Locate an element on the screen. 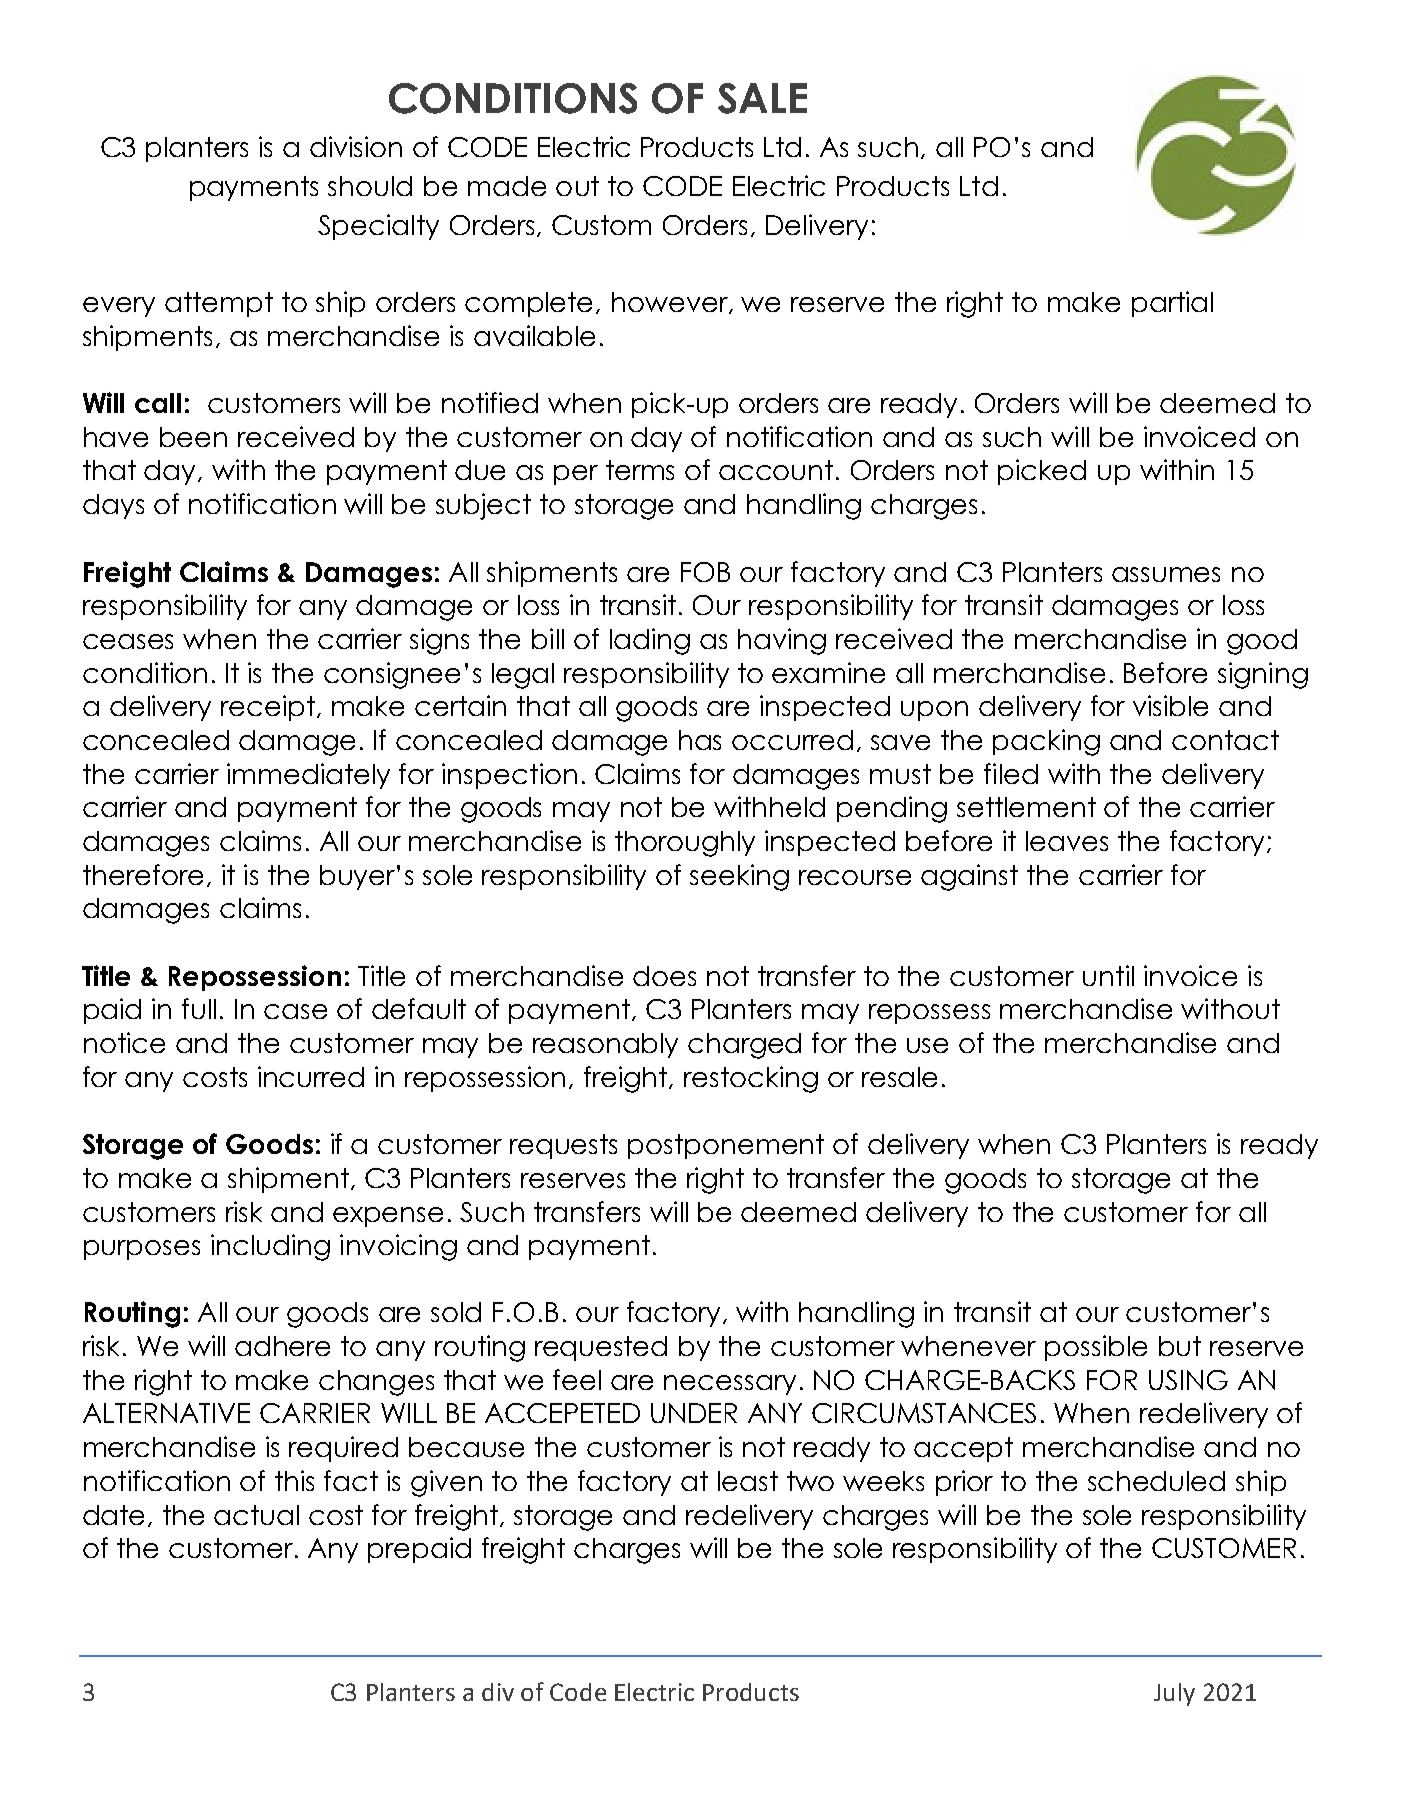 Image resolution: width=1401 pixels, height=1813 pixels. days is located at coordinates (113, 506).
